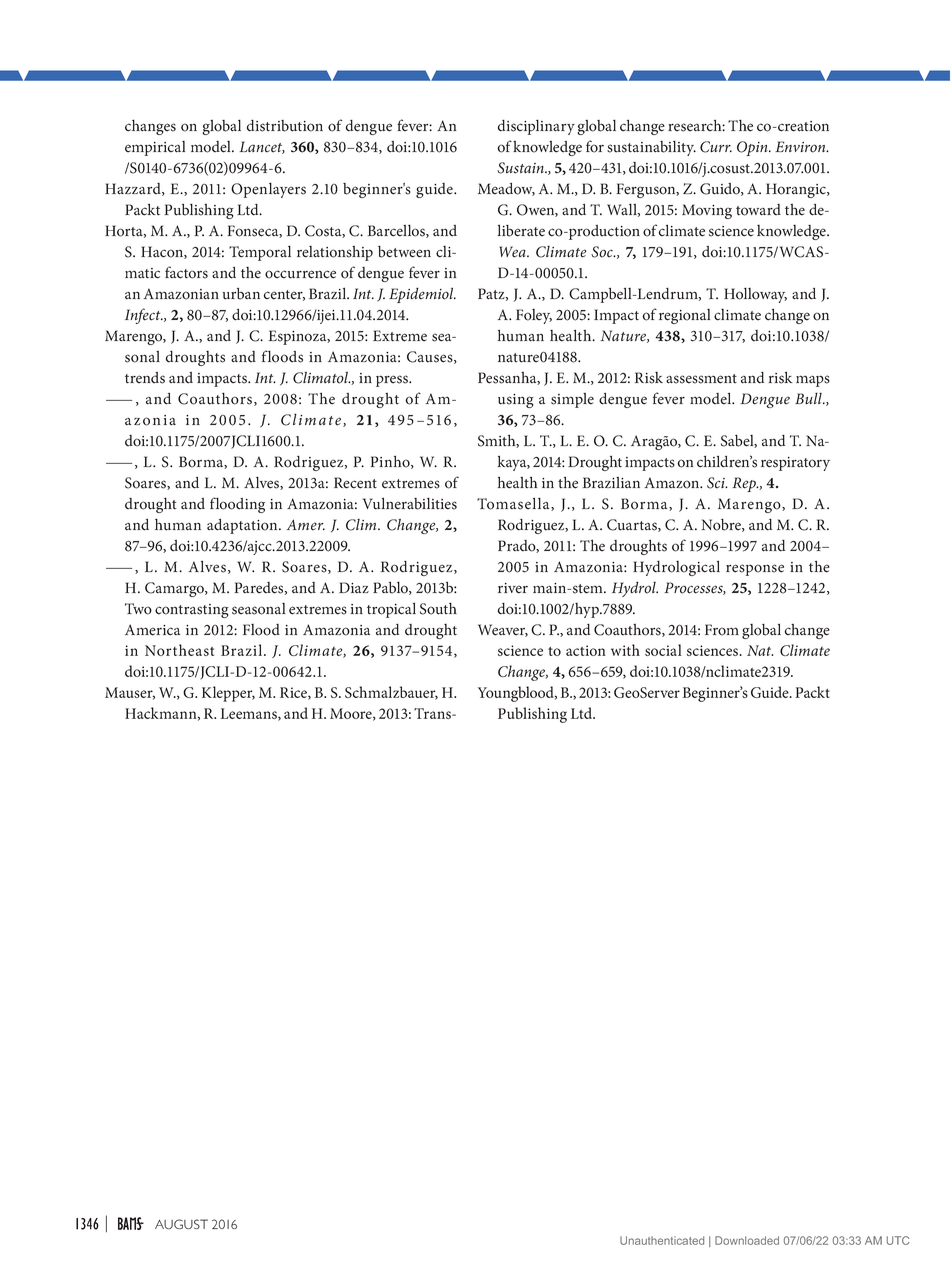  I want to click on for, so click(595, 146).
